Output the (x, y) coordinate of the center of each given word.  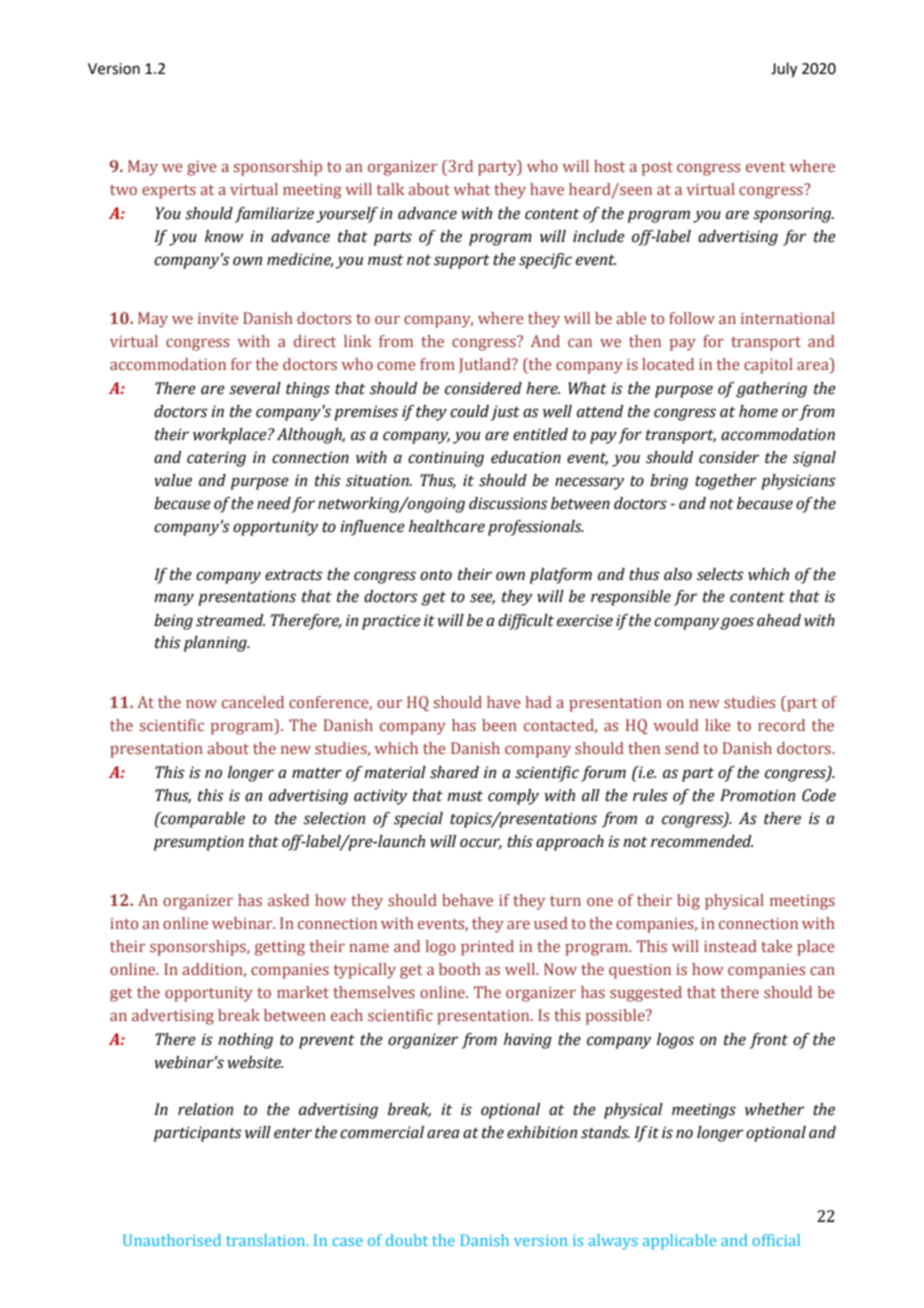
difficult (526, 622)
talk (390, 189)
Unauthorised (172, 1240)
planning (216, 644)
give (202, 168)
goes (737, 623)
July (784, 70)
